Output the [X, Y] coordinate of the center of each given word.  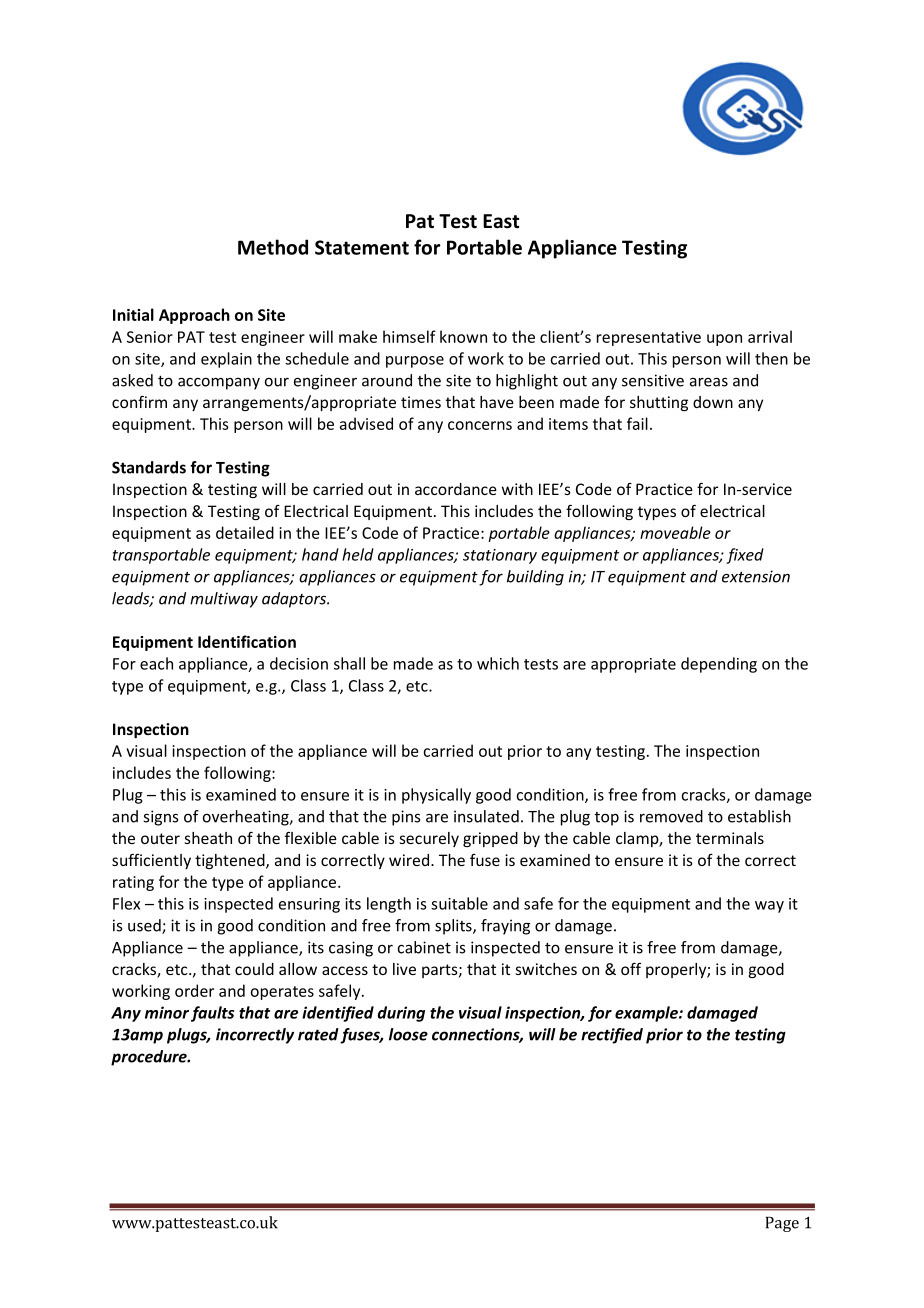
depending [719, 665]
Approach [194, 316]
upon [724, 340]
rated [318, 1034]
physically [436, 796]
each [156, 663]
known [463, 336]
